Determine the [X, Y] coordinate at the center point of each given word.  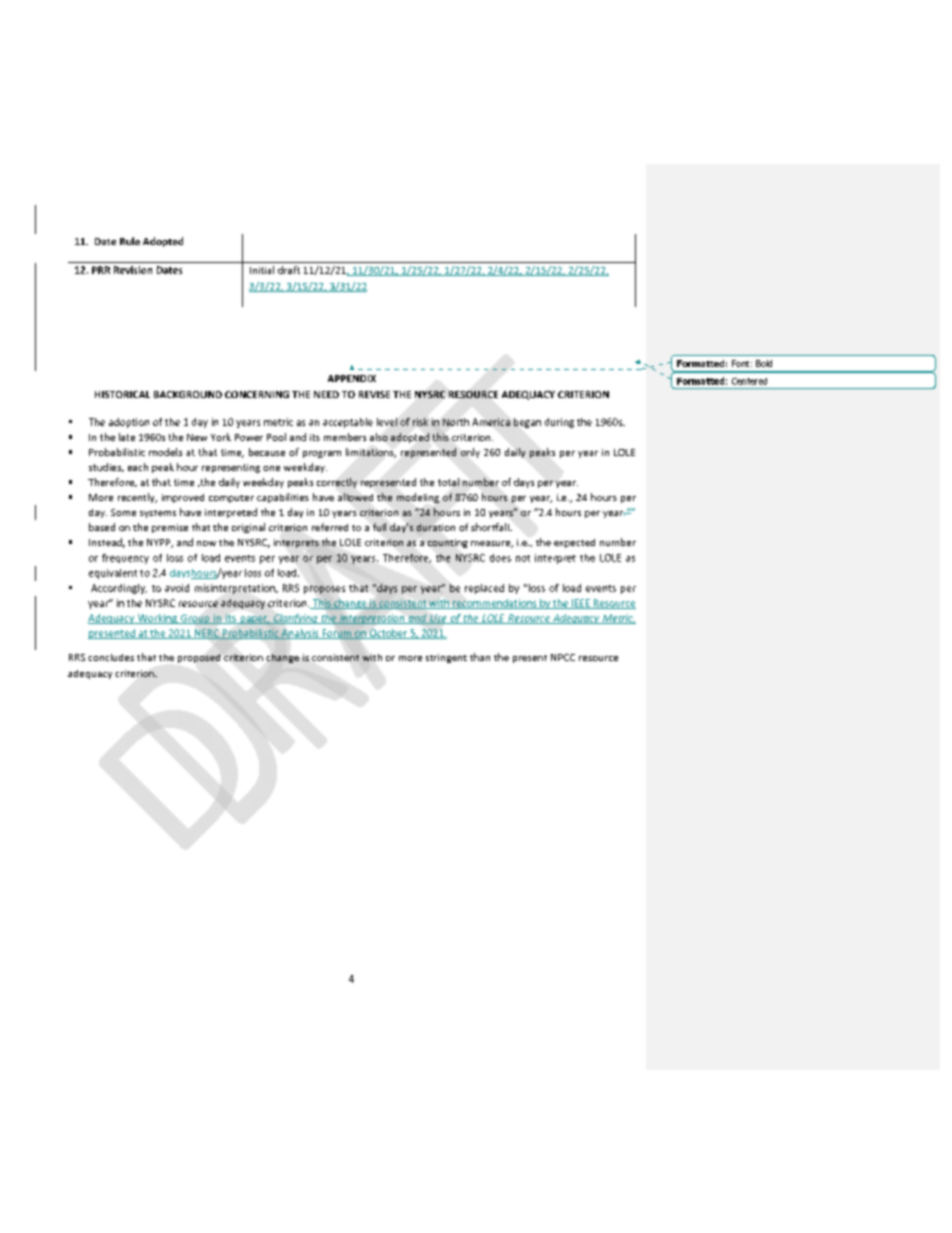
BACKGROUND [188, 394]
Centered [749, 381]
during [559, 423]
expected [574, 543]
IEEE [580, 604]
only [470, 453]
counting [448, 543]
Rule [130, 241]
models [165, 452]
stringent [446, 658]
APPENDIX [352, 378]
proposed [199, 658]
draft [289, 270]
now [206, 543]
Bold [764, 363]
